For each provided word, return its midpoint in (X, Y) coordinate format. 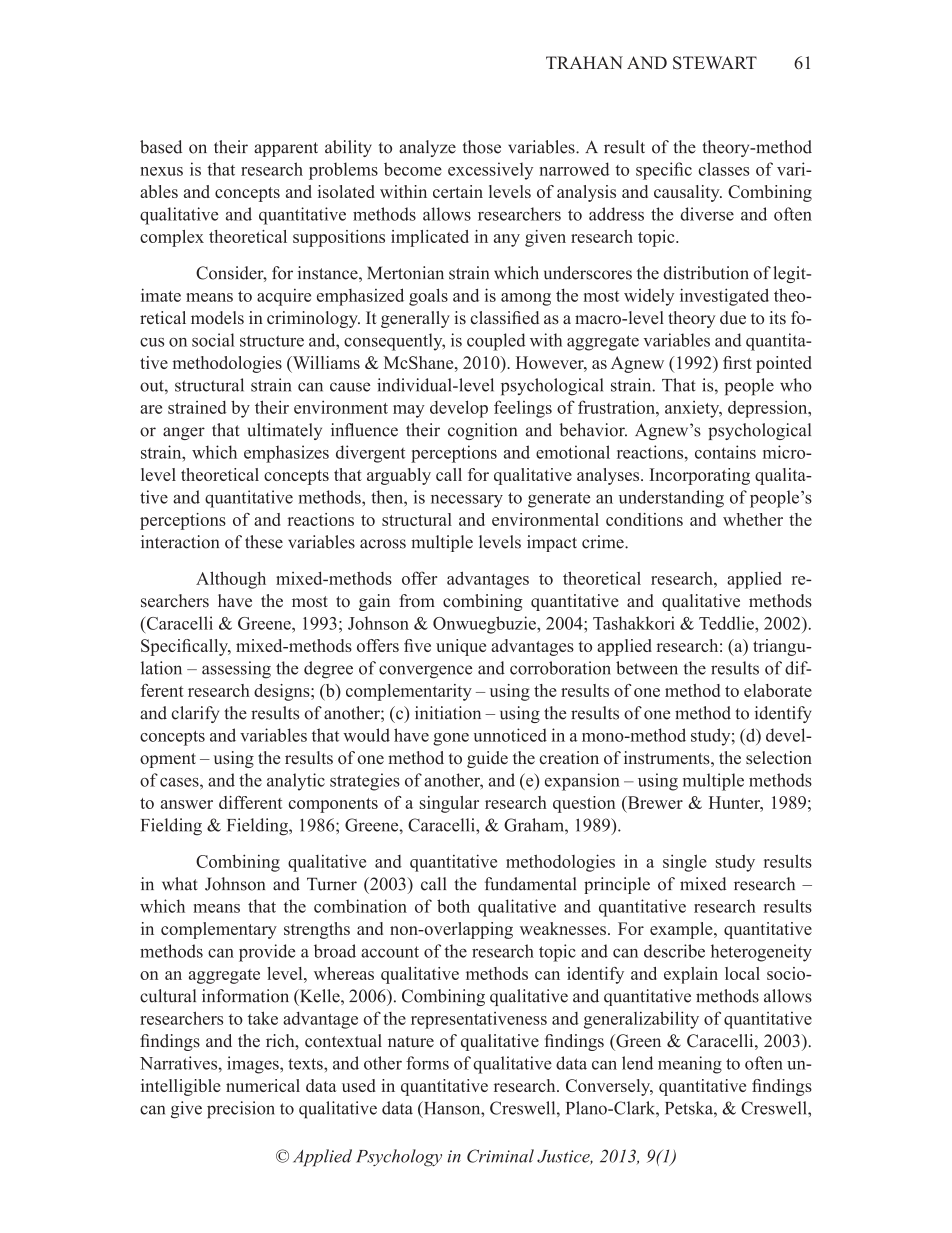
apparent (286, 149)
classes (724, 169)
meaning (690, 1065)
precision (241, 1110)
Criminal (500, 1156)
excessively (490, 171)
